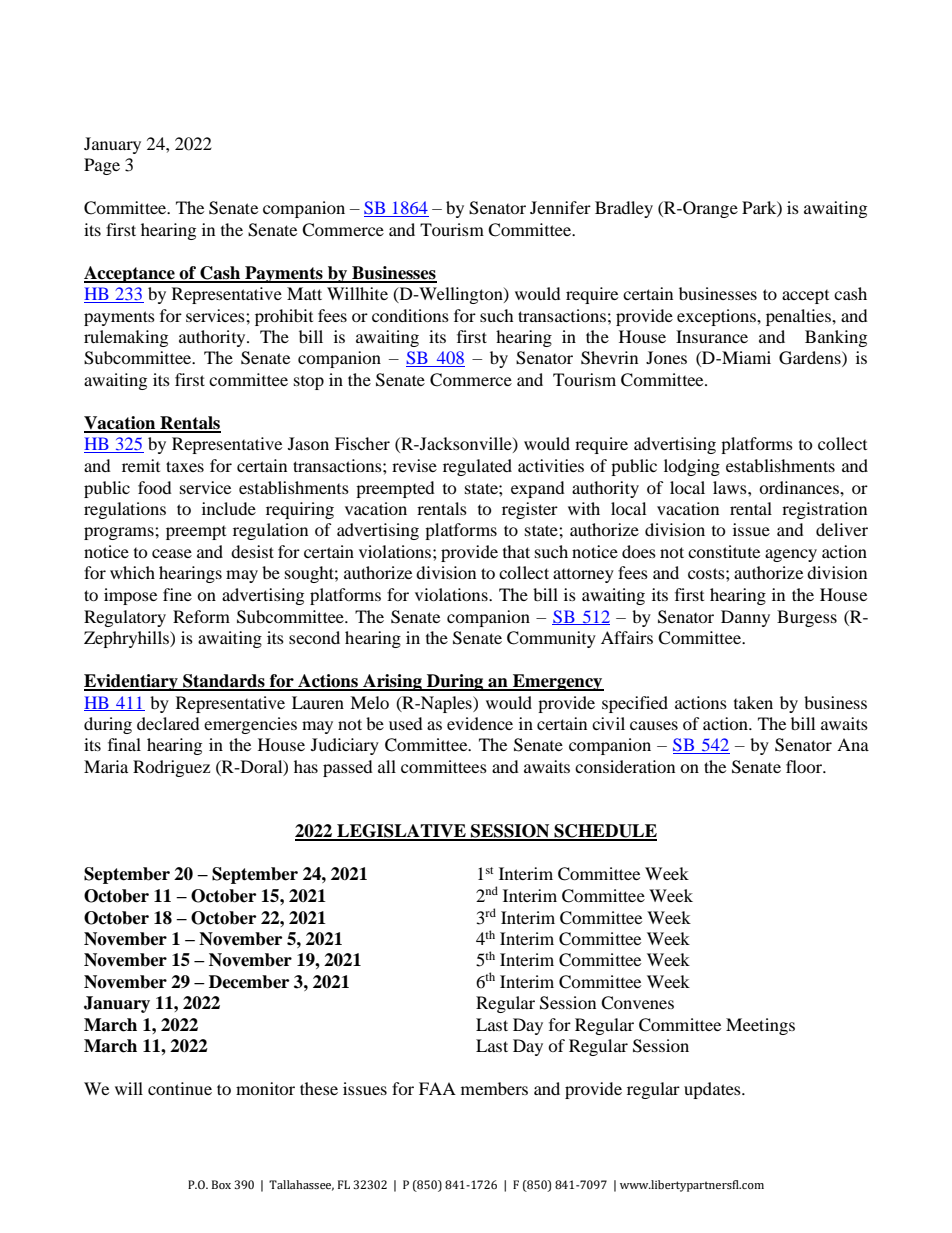 This screenshot has height=1233, width=952. I want to click on Jennifer, so click(560, 207).
